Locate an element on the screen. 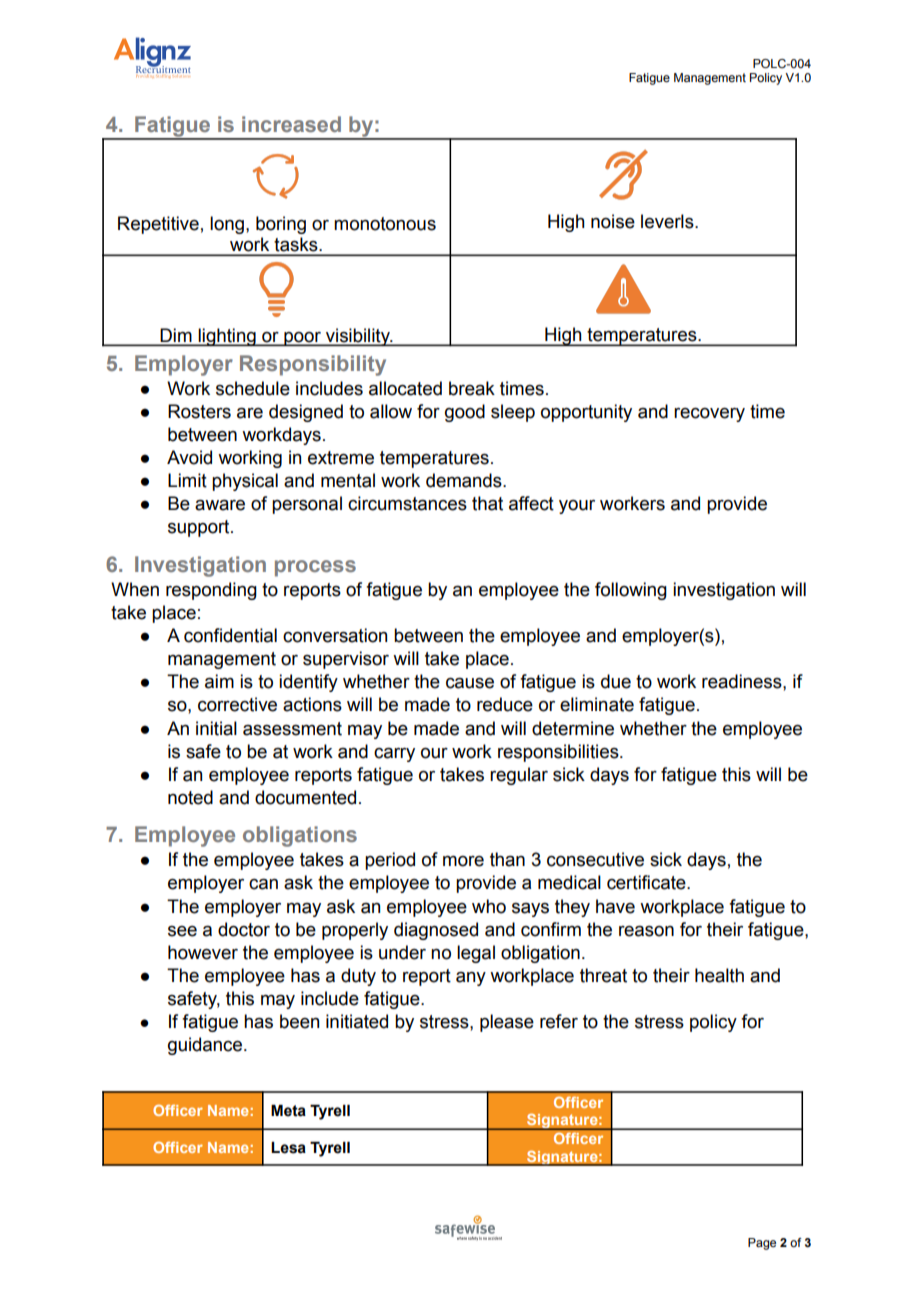  cause is located at coordinates (470, 683).
